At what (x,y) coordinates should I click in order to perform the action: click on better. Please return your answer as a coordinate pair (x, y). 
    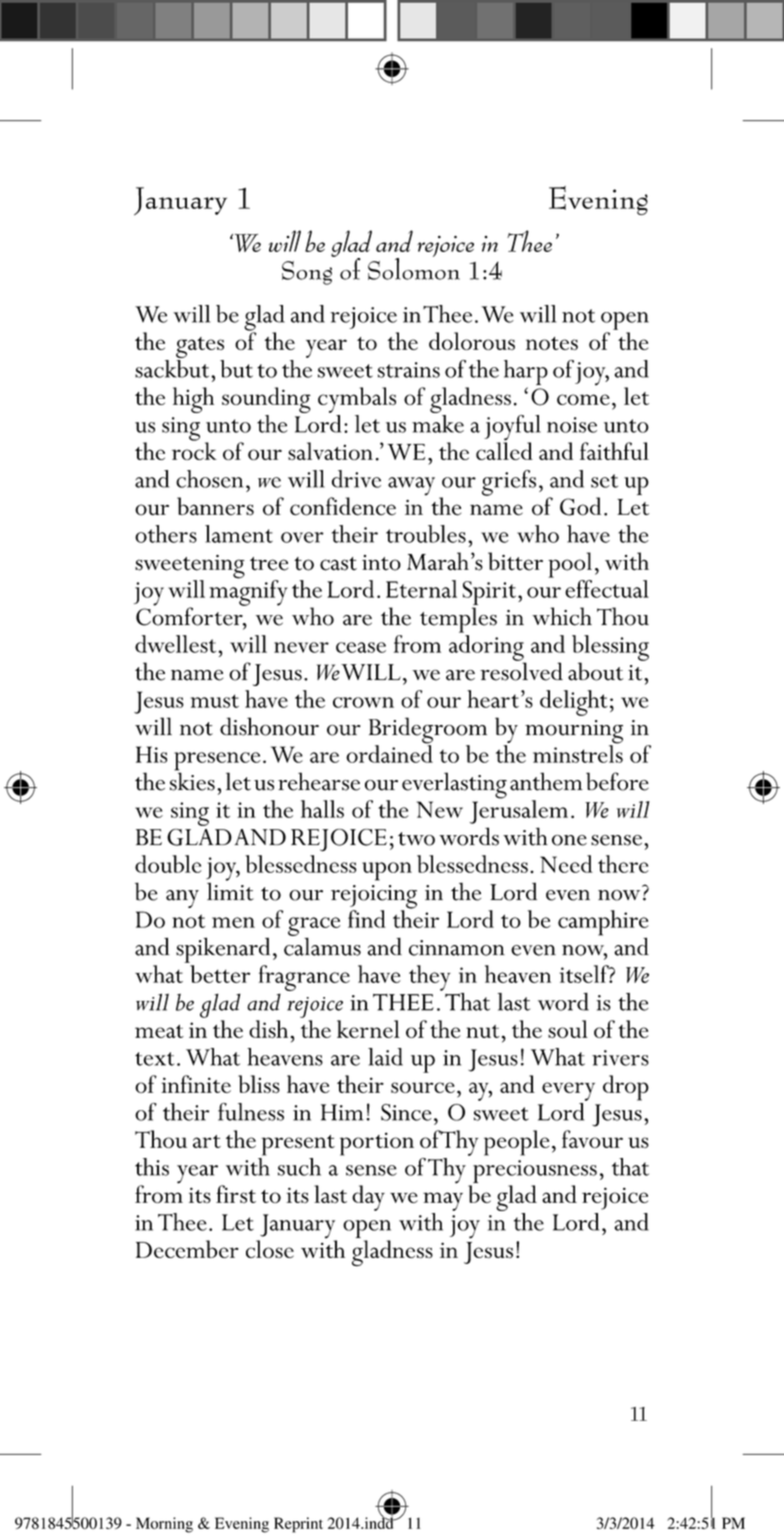
    Looking at the image, I should click on (220, 974).
